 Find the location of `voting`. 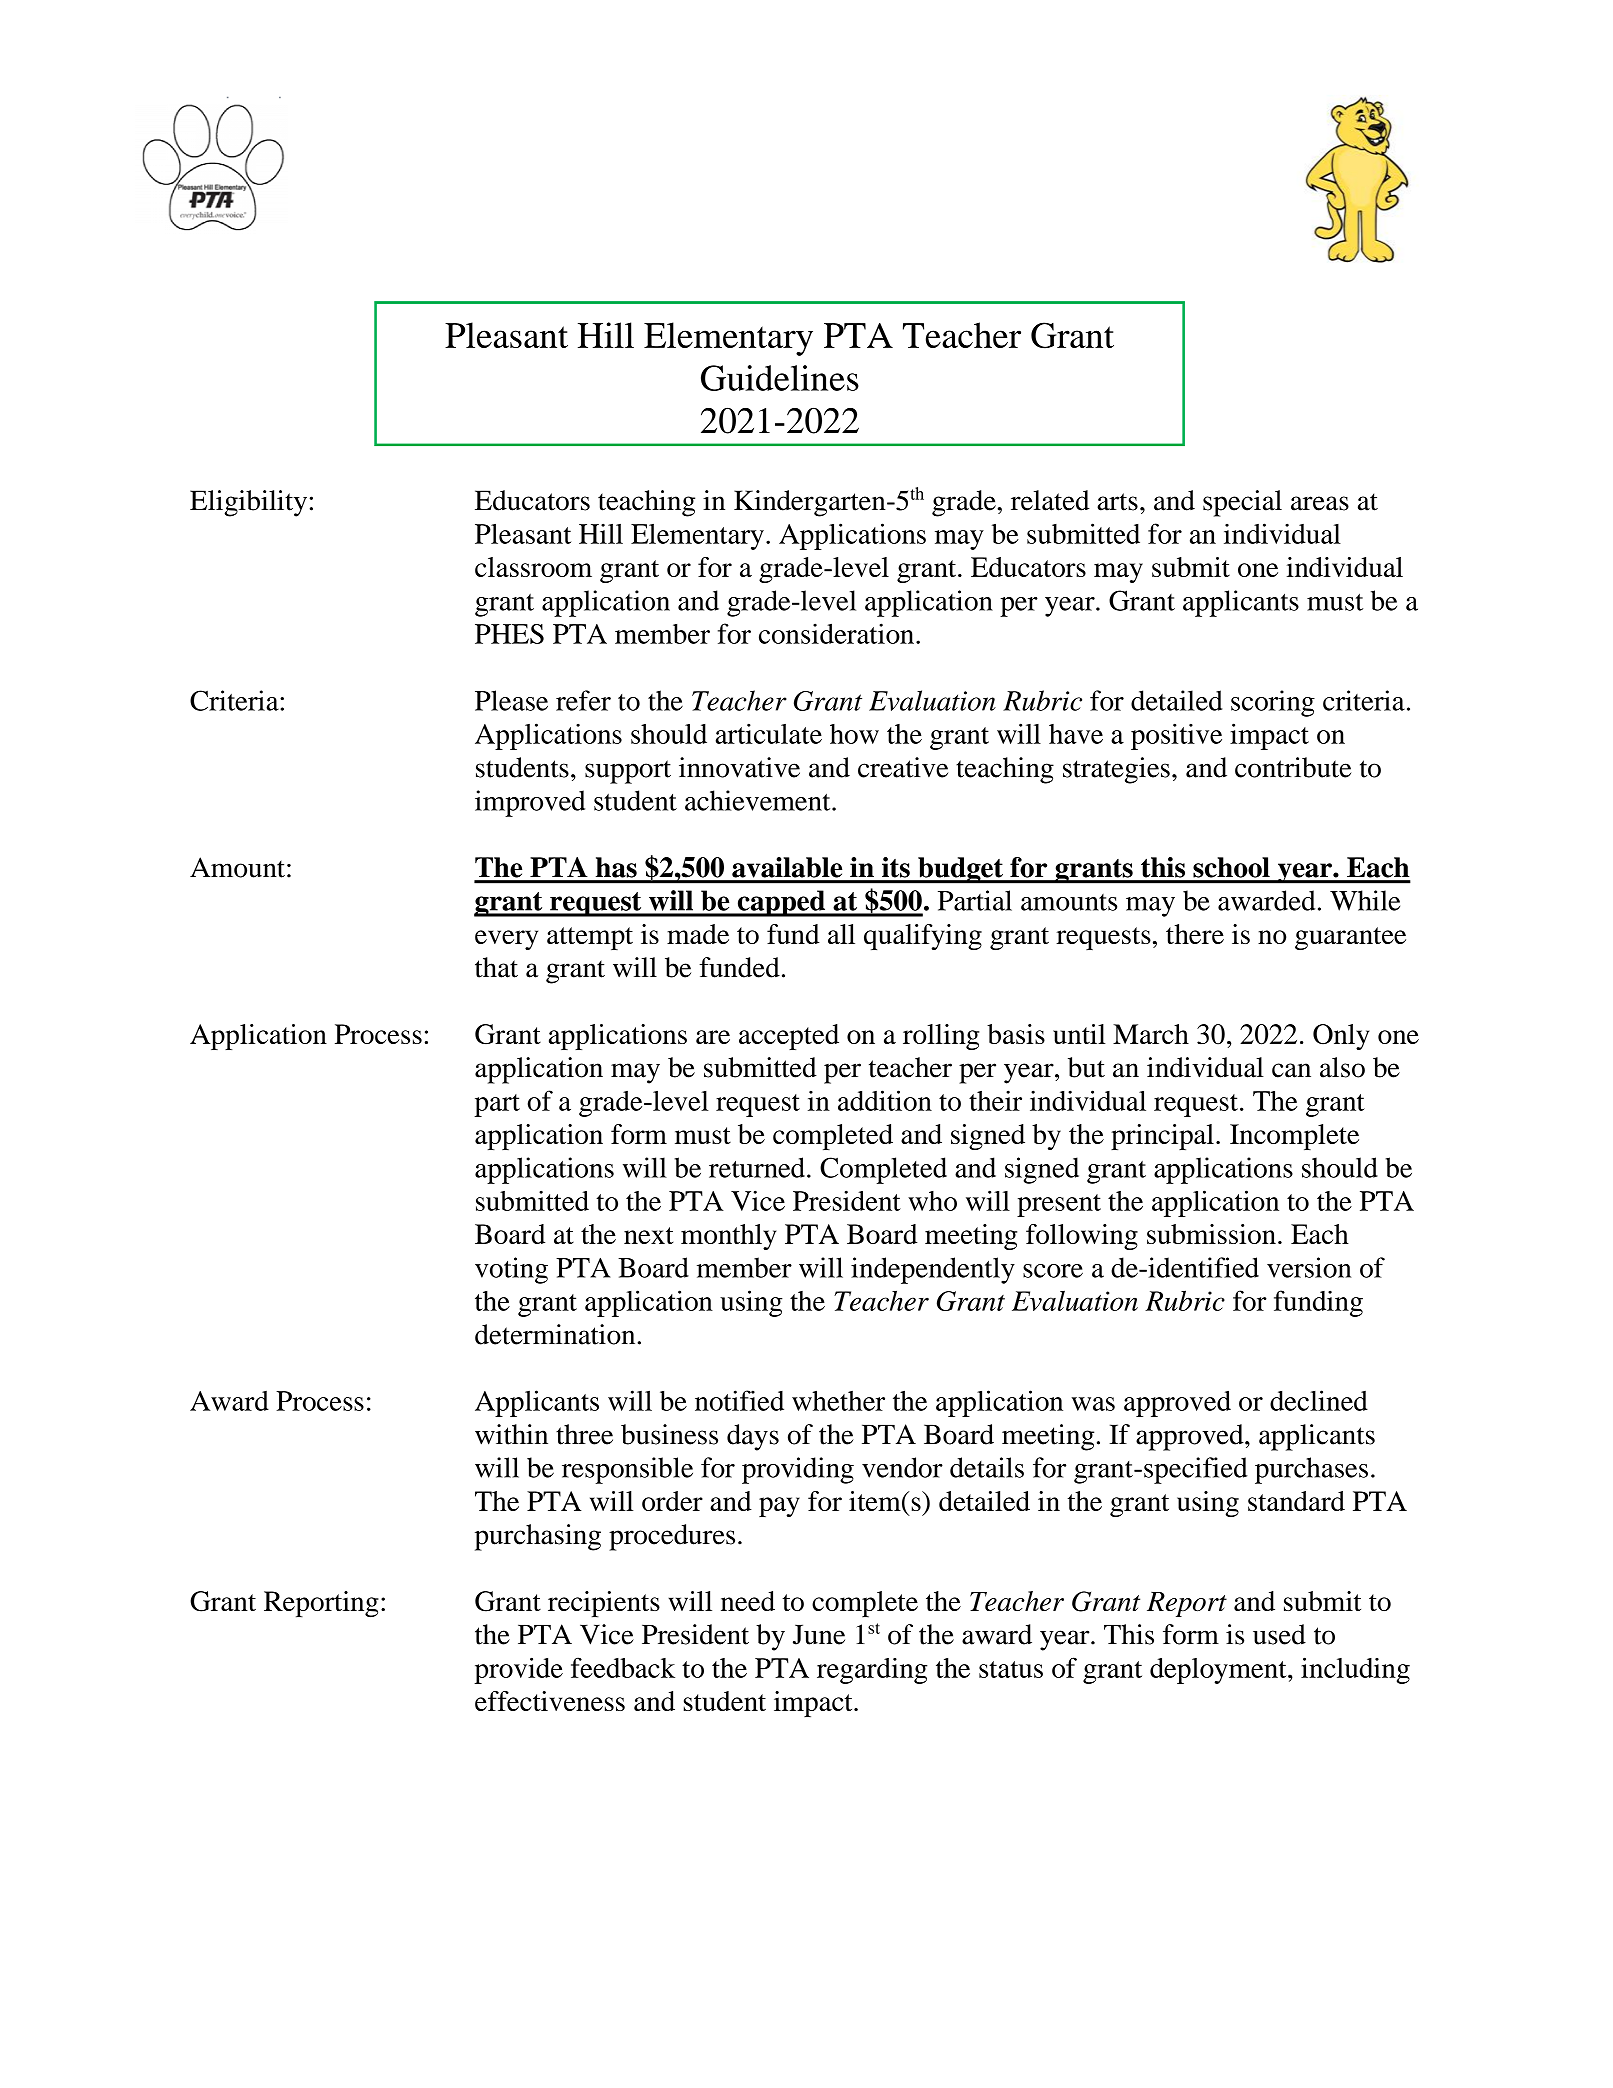

voting is located at coordinates (511, 1270).
